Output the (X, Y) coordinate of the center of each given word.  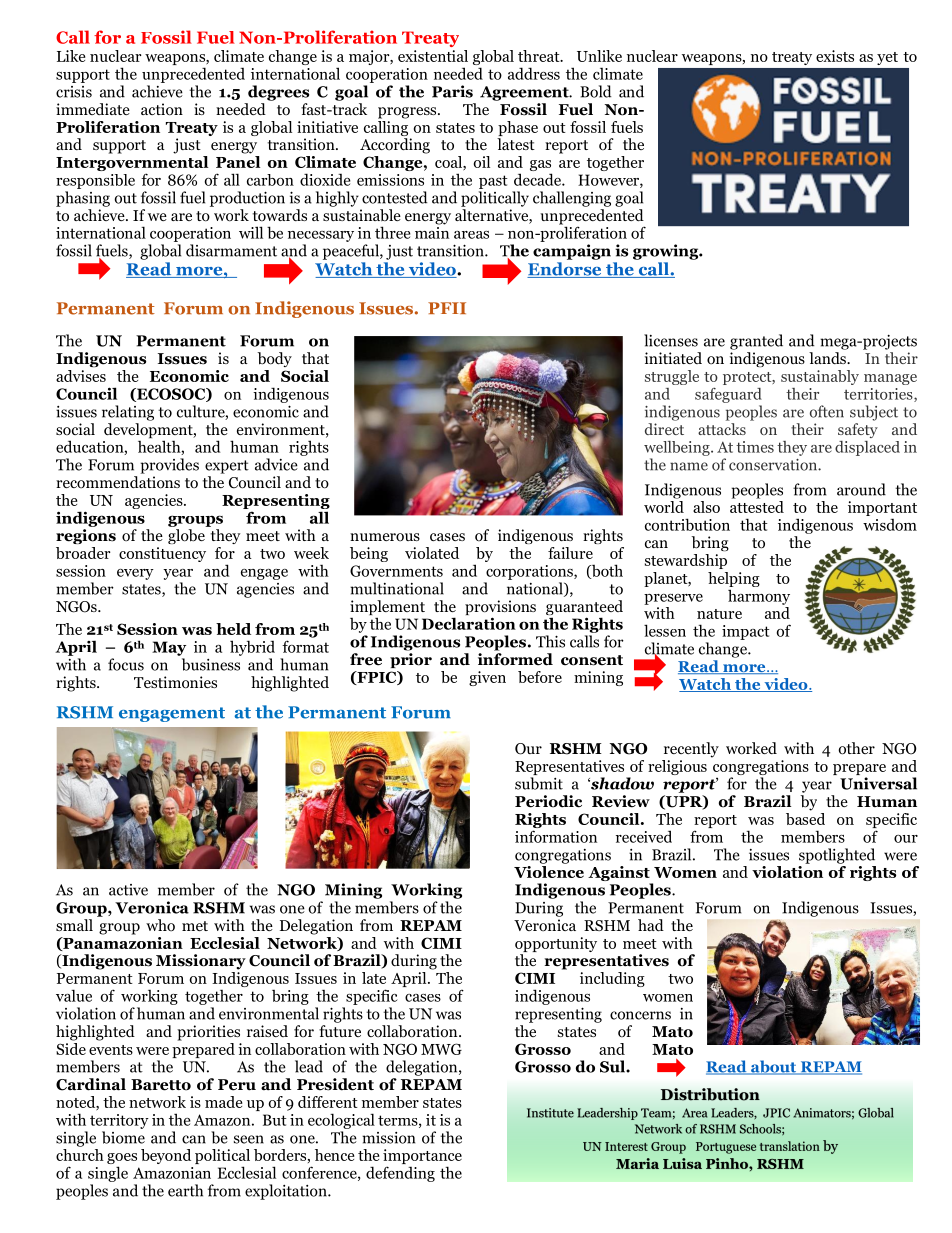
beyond (166, 1156)
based (805, 817)
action (162, 109)
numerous (385, 537)
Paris (452, 91)
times (755, 447)
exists (835, 56)
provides (170, 466)
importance (422, 1158)
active (128, 890)
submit (539, 783)
